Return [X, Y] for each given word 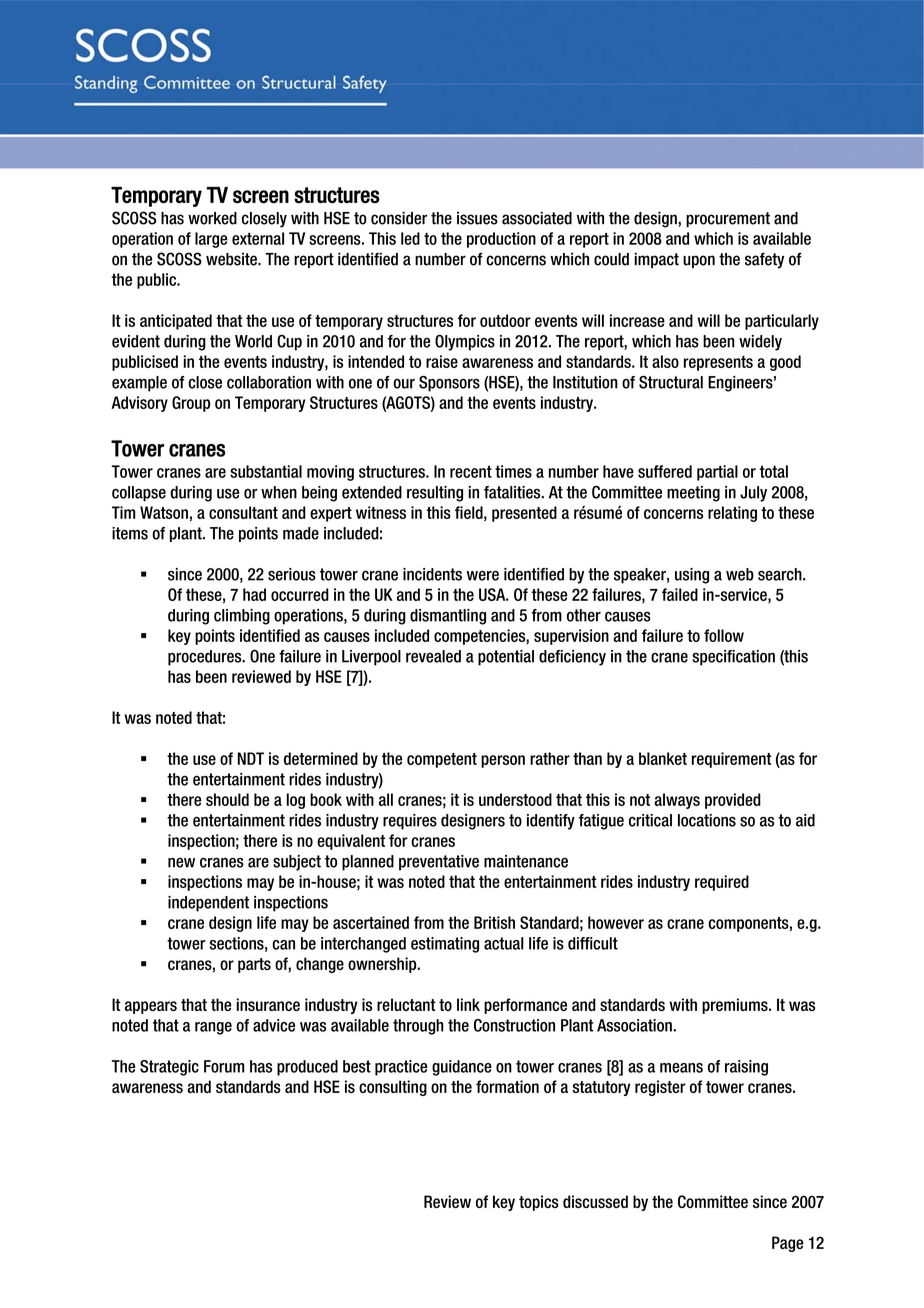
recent [471, 472]
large [211, 240]
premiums [736, 1006]
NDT [251, 758]
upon [699, 261]
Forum [224, 1066]
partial [717, 473]
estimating [445, 945]
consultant [243, 512]
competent [442, 760]
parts [254, 965]
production [501, 240]
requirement [732, 760]
